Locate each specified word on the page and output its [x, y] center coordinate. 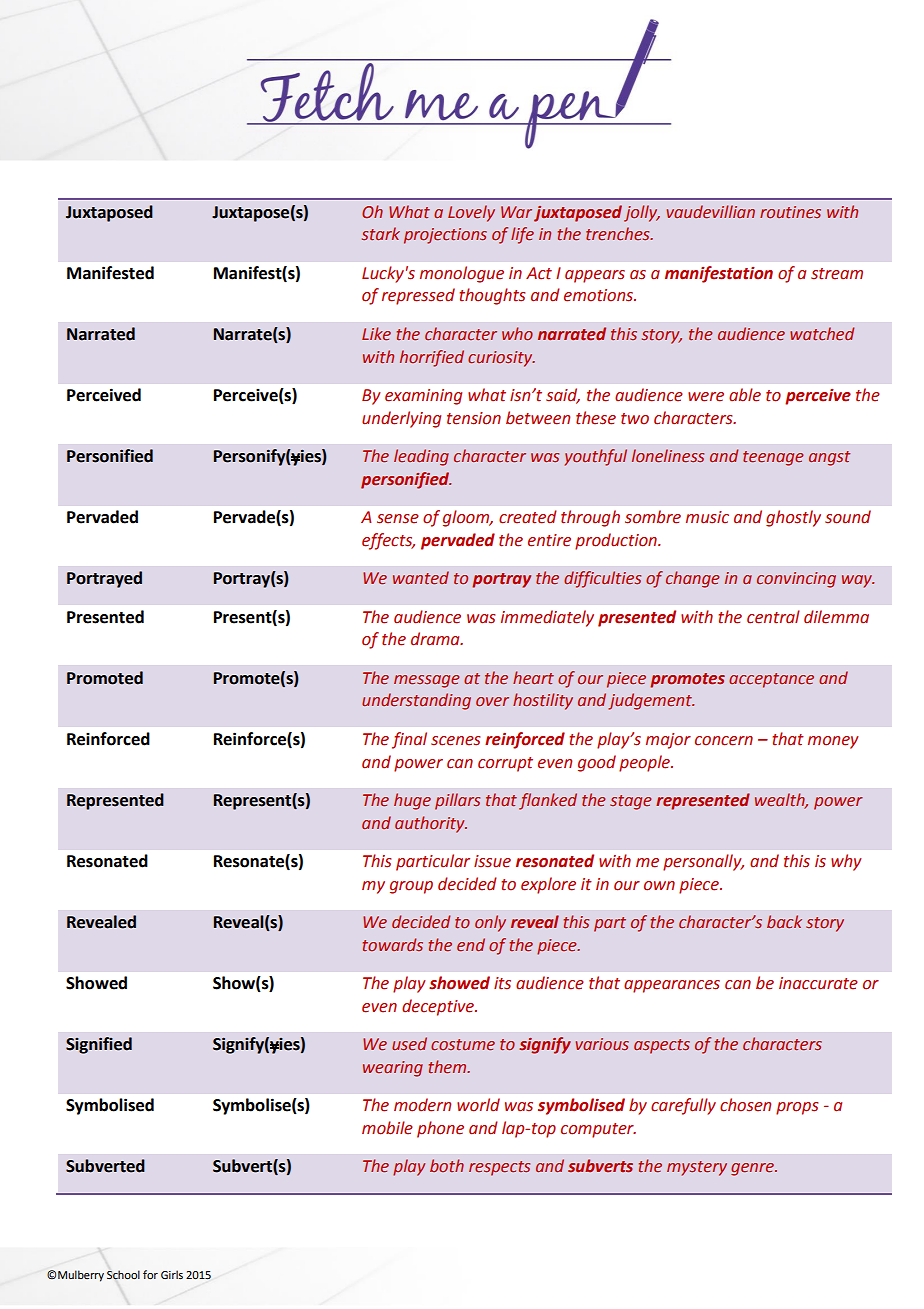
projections [445, 236]
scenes [455, 741]
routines [790, 212]
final [409, 740]
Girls [172, 1274]
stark [381, 233]
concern [724, 741]
